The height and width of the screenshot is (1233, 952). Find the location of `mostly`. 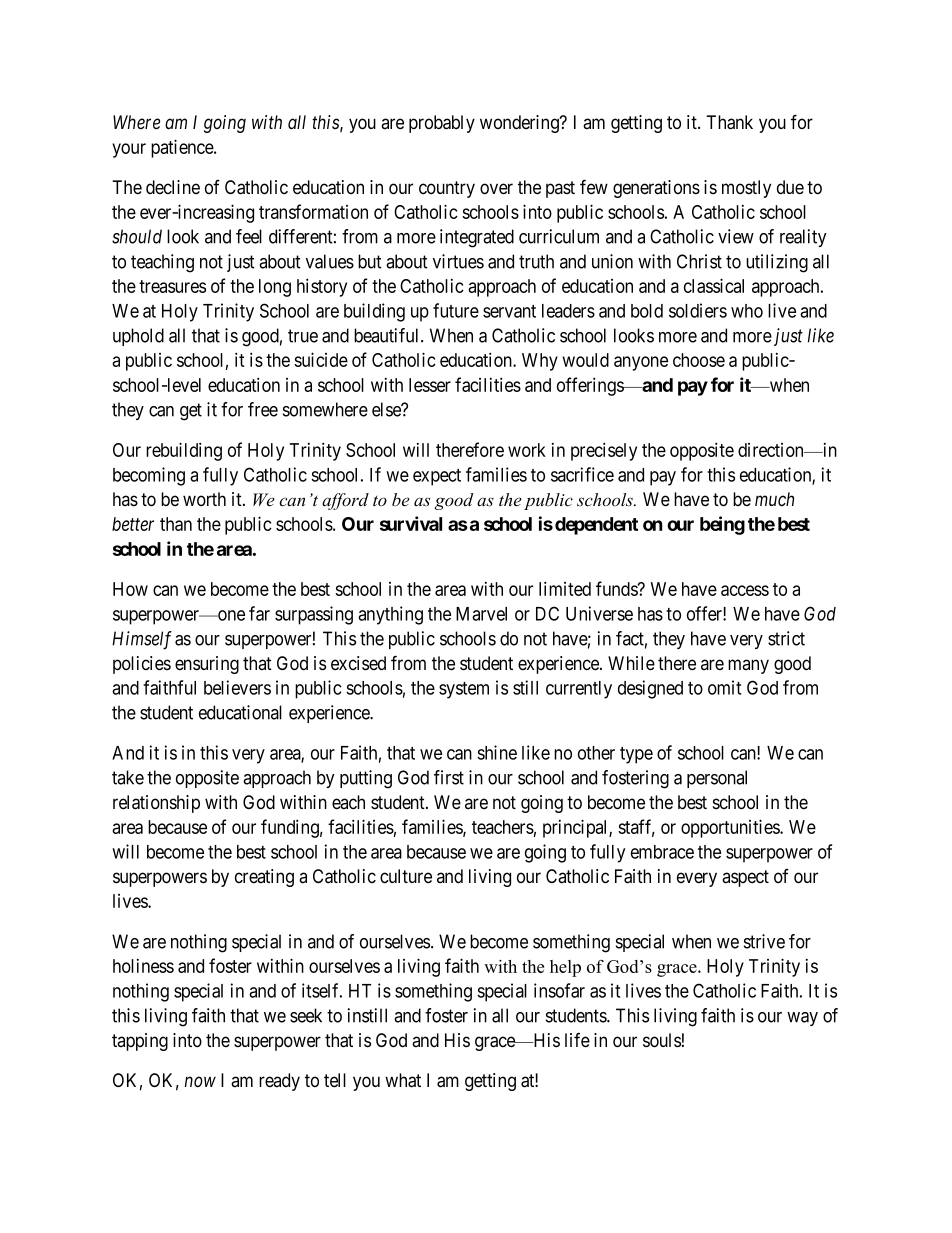

mostly is located at coordinates (746, 189).
